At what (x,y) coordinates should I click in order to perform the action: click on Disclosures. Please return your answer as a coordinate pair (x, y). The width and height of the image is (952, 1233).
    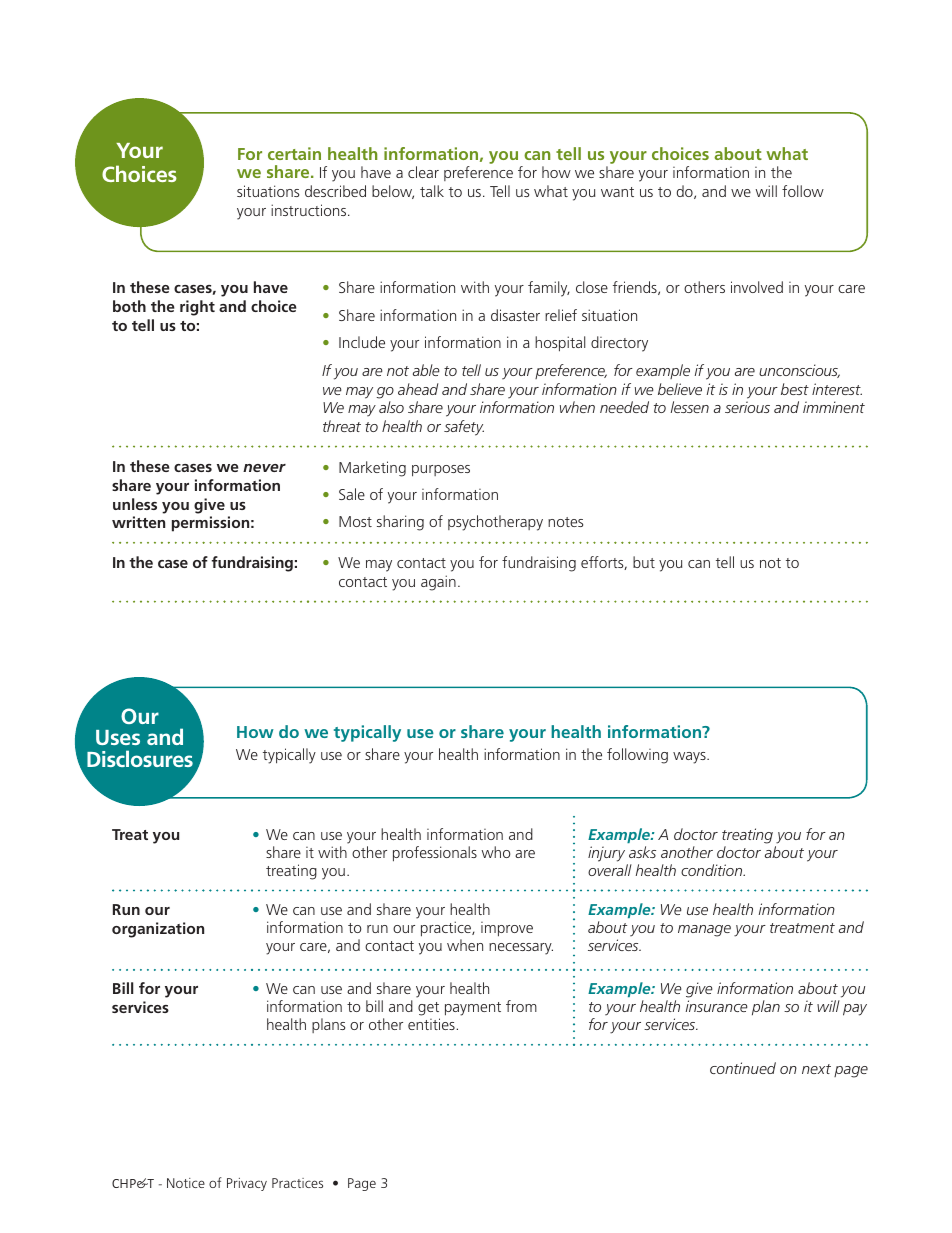
    Looking at the image, I should click on (140, 758).
